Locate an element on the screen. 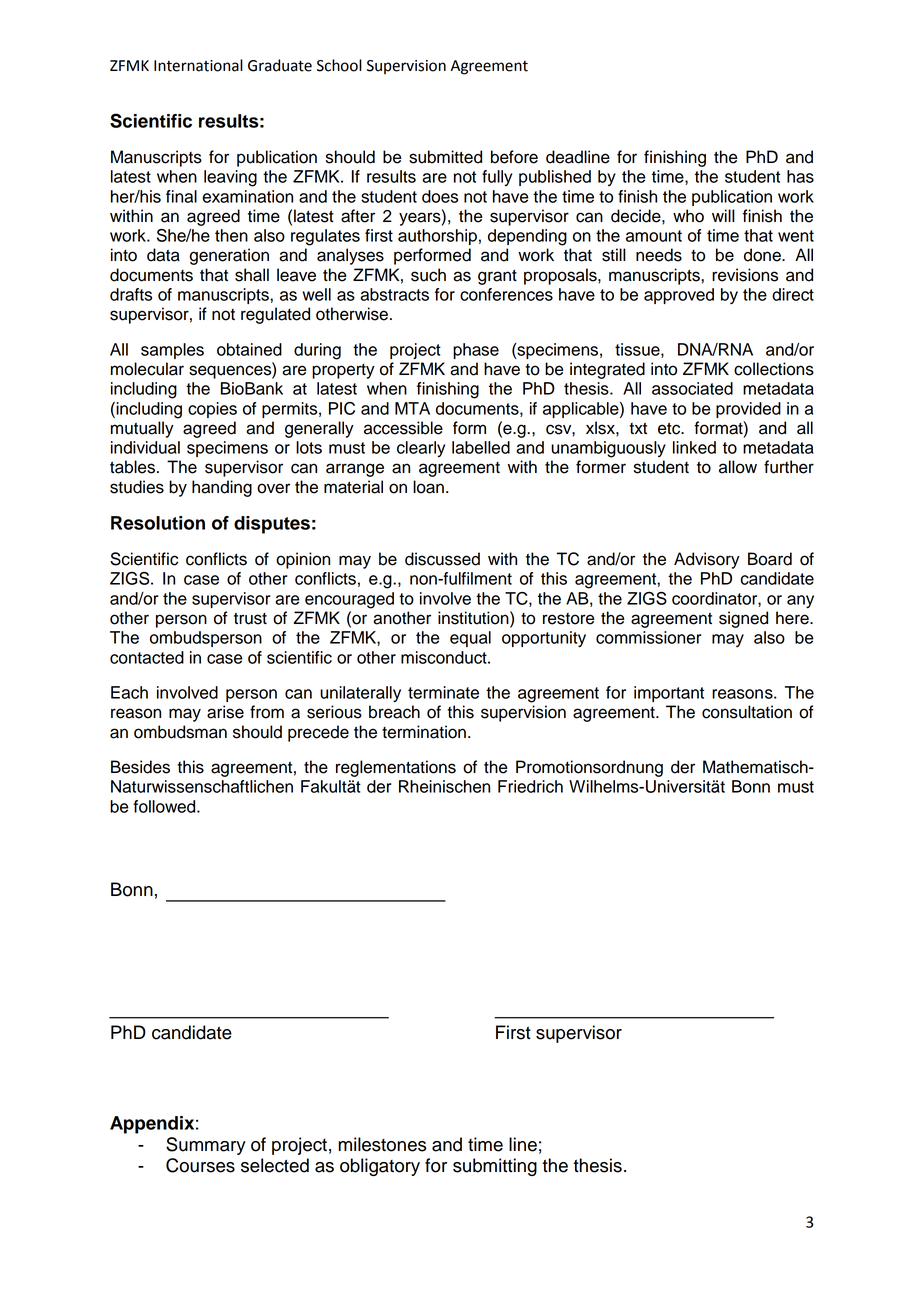 Image resolution: width=924 pixels, height=1308 pixels. followed is located at coordinates (165, 806).
